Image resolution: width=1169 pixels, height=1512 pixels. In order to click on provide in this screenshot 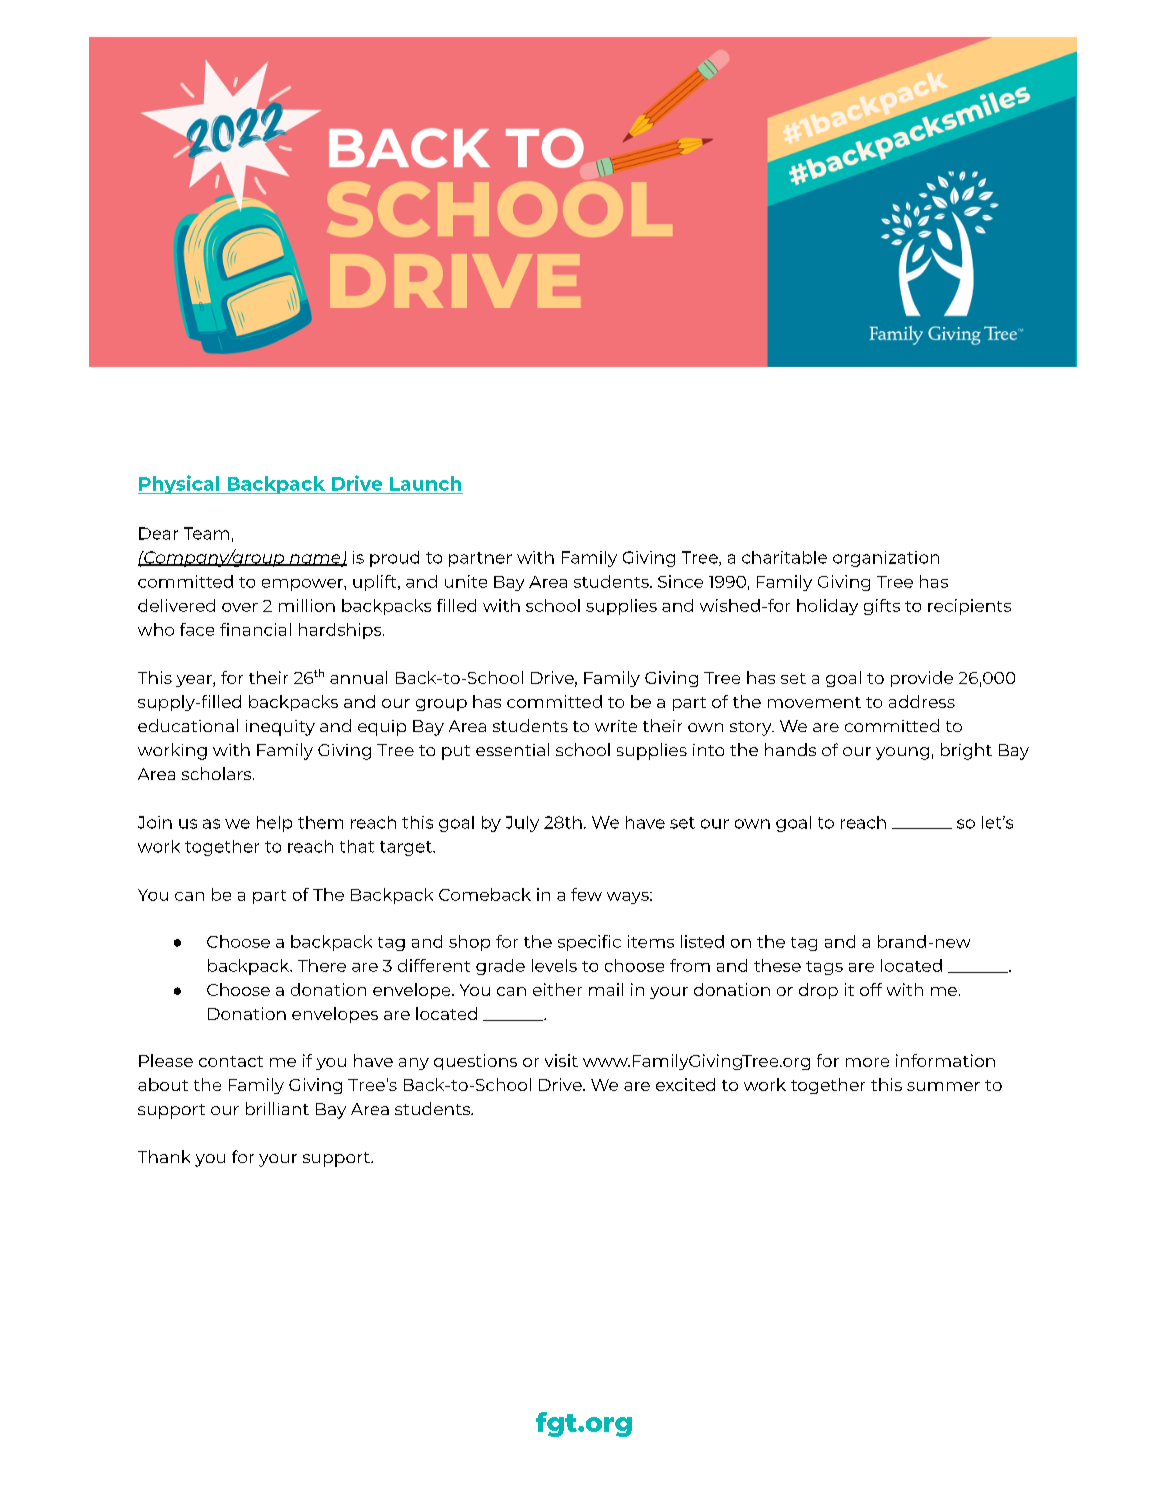, I will do `click(922, 679)`.
